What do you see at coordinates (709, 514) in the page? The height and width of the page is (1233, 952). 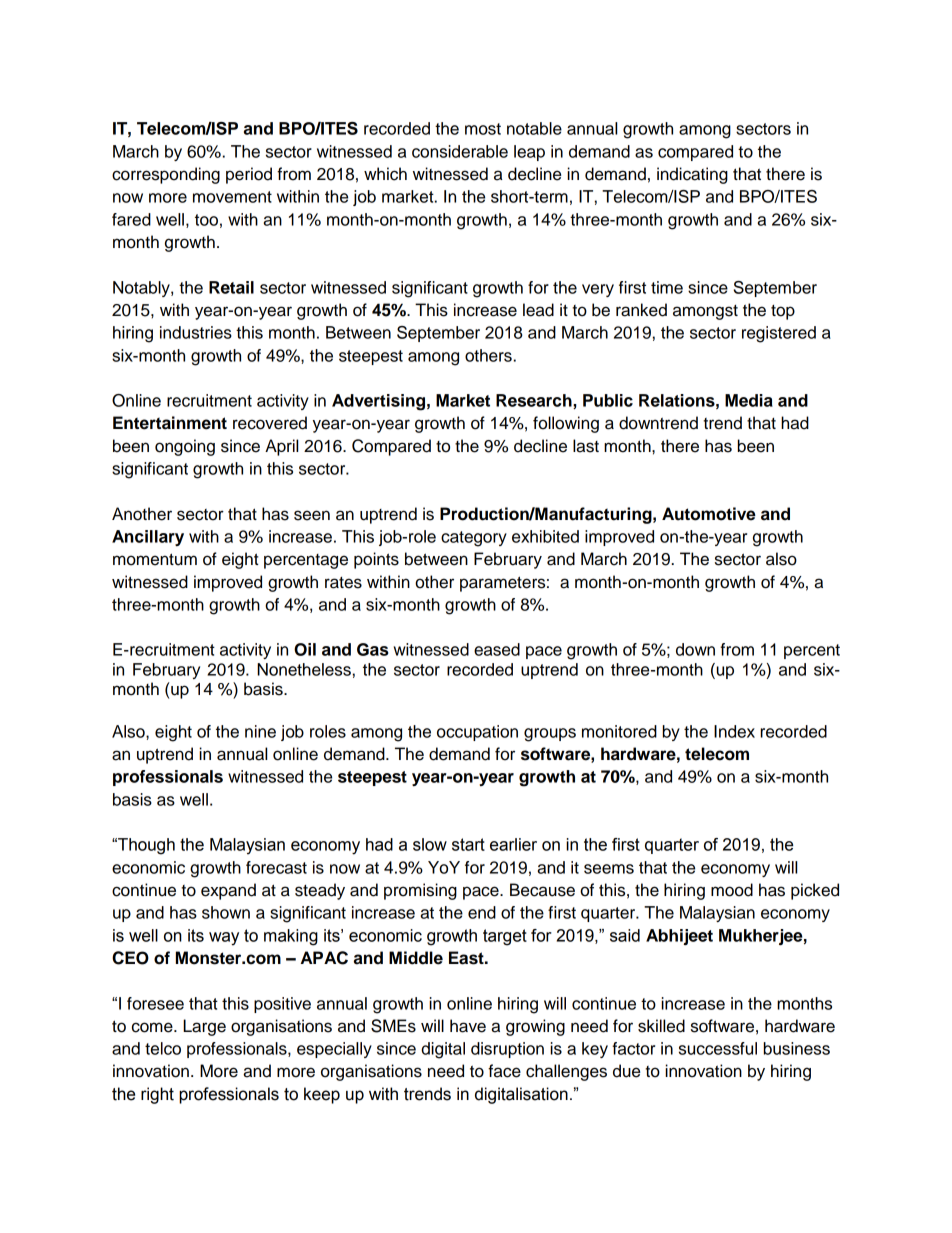 I see `Automotive` at bounding box center [709, 514].
